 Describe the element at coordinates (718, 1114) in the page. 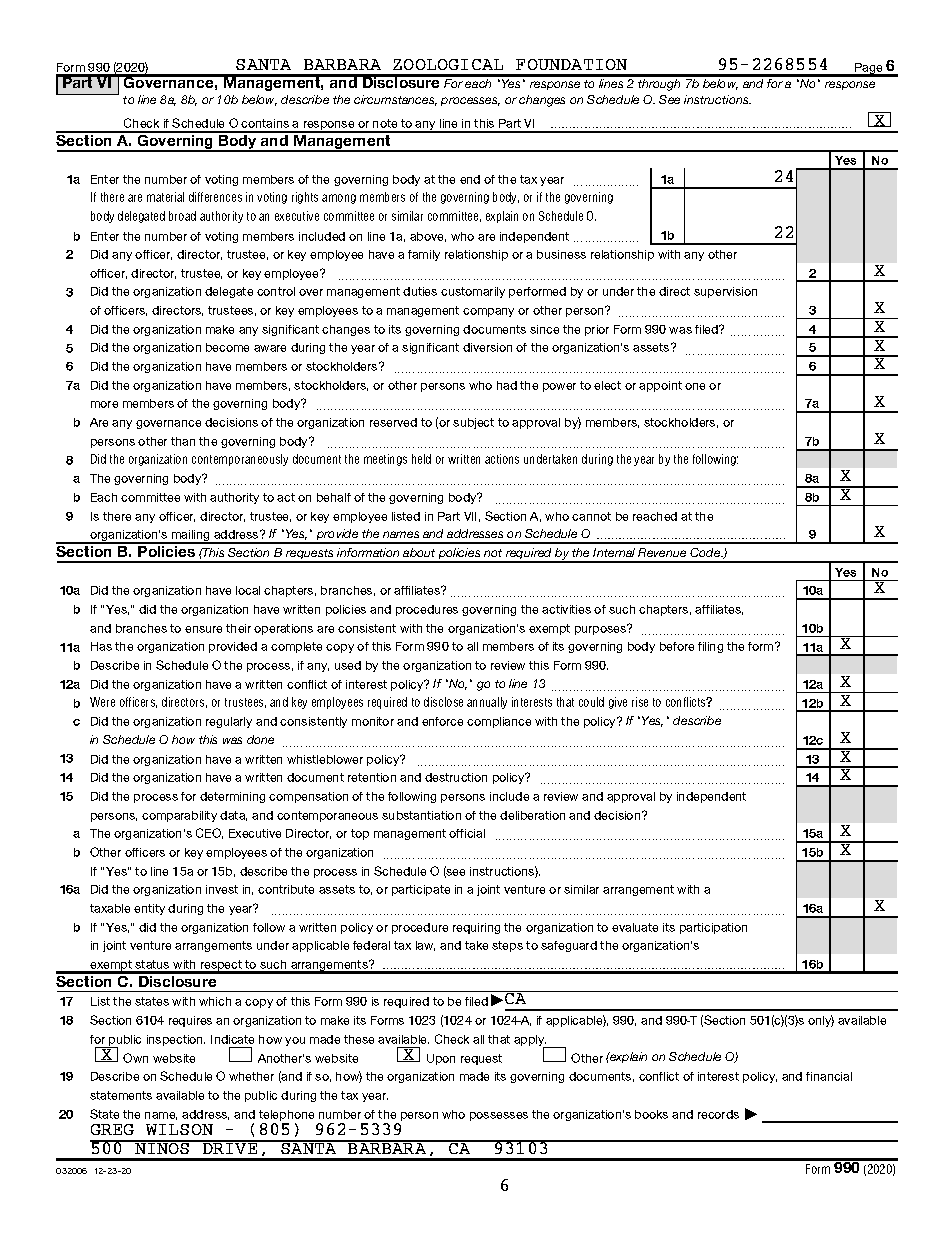

I see `records` at that location.
